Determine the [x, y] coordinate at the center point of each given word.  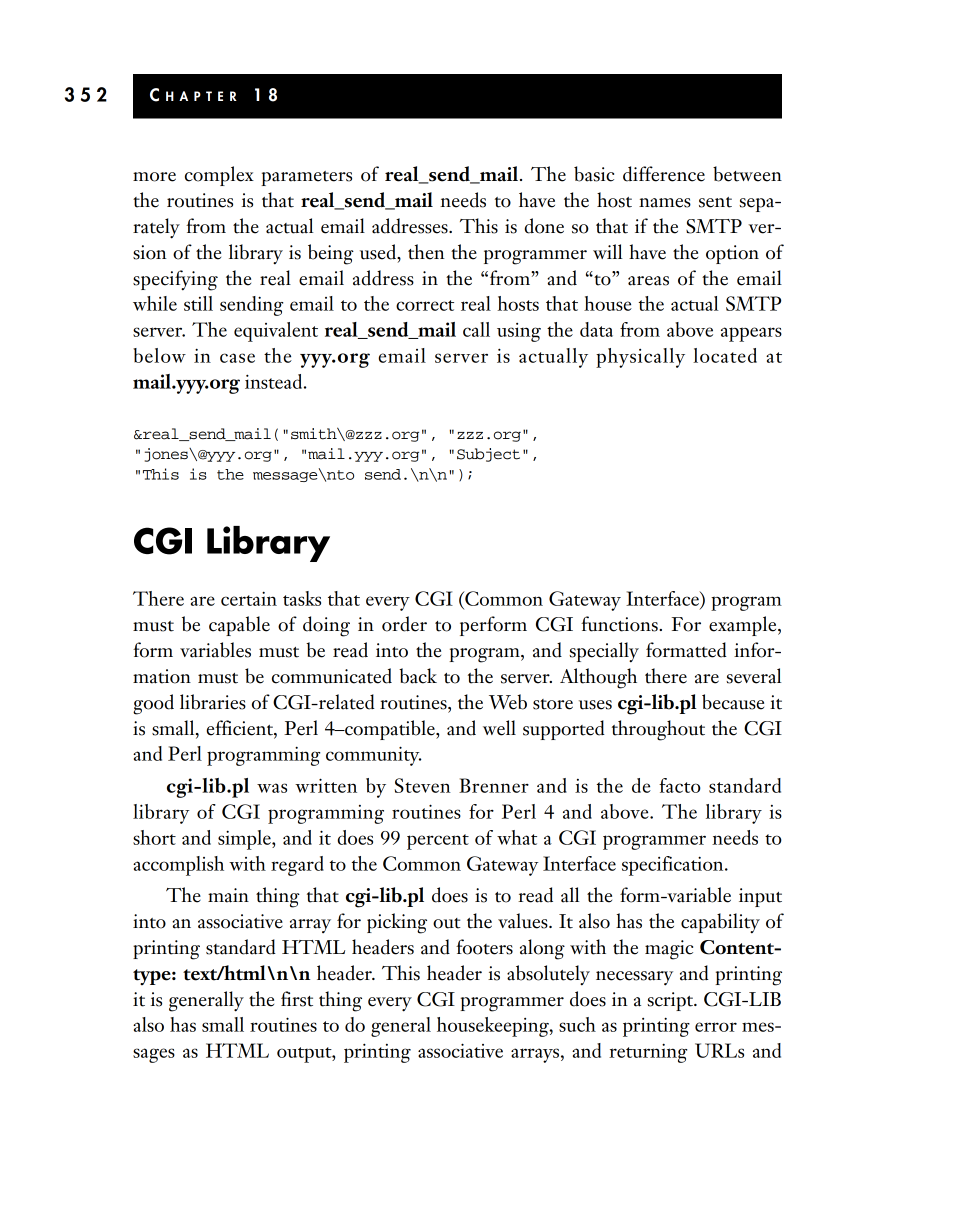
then [426, 252]
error [716, 1027]
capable [239, 626]
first [297, 999]
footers [484, 947]
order [404, 624]
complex [219, 176]
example [744, 626]
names [665, 203]
